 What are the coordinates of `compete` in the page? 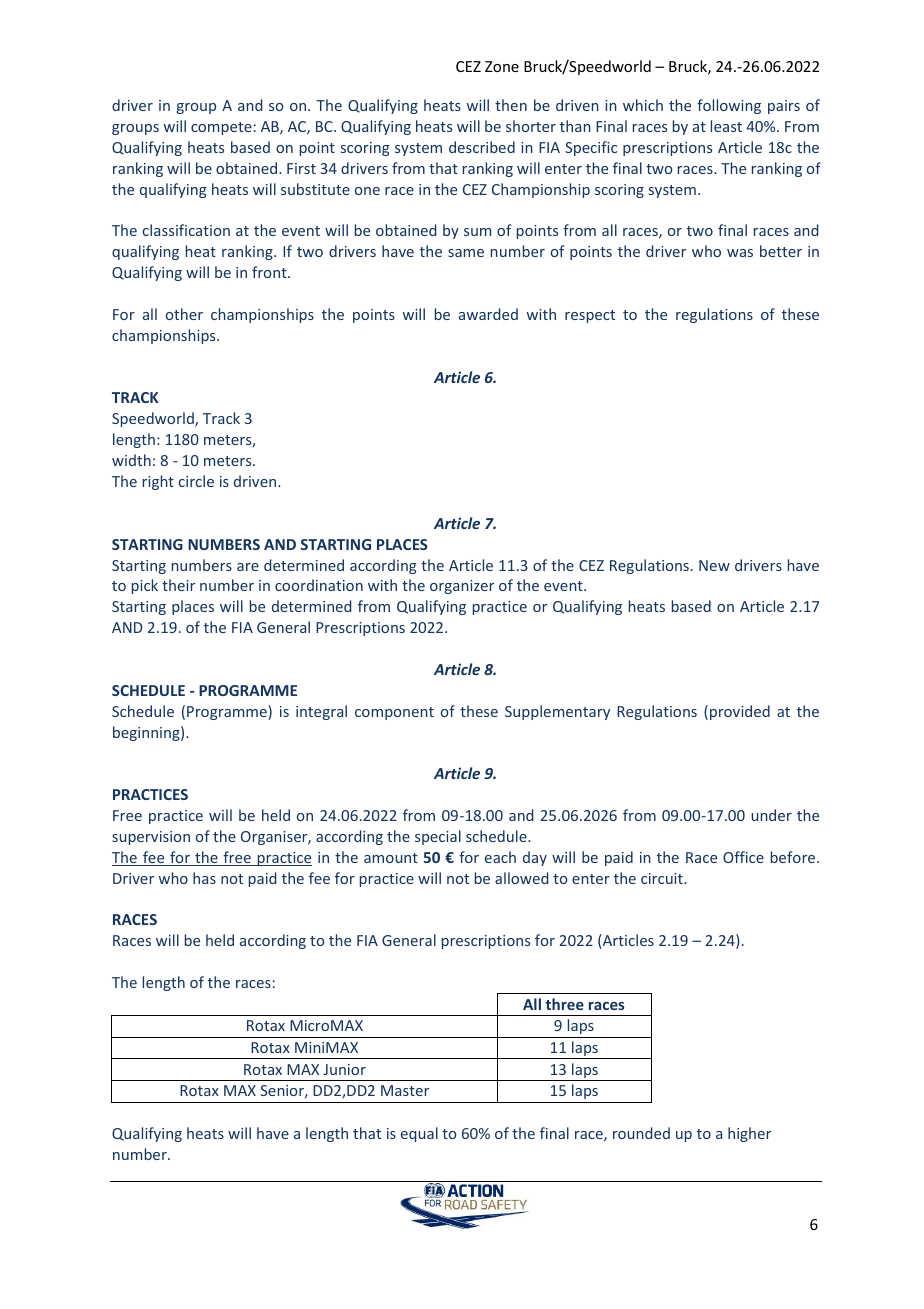 It's located at (221, 128).
